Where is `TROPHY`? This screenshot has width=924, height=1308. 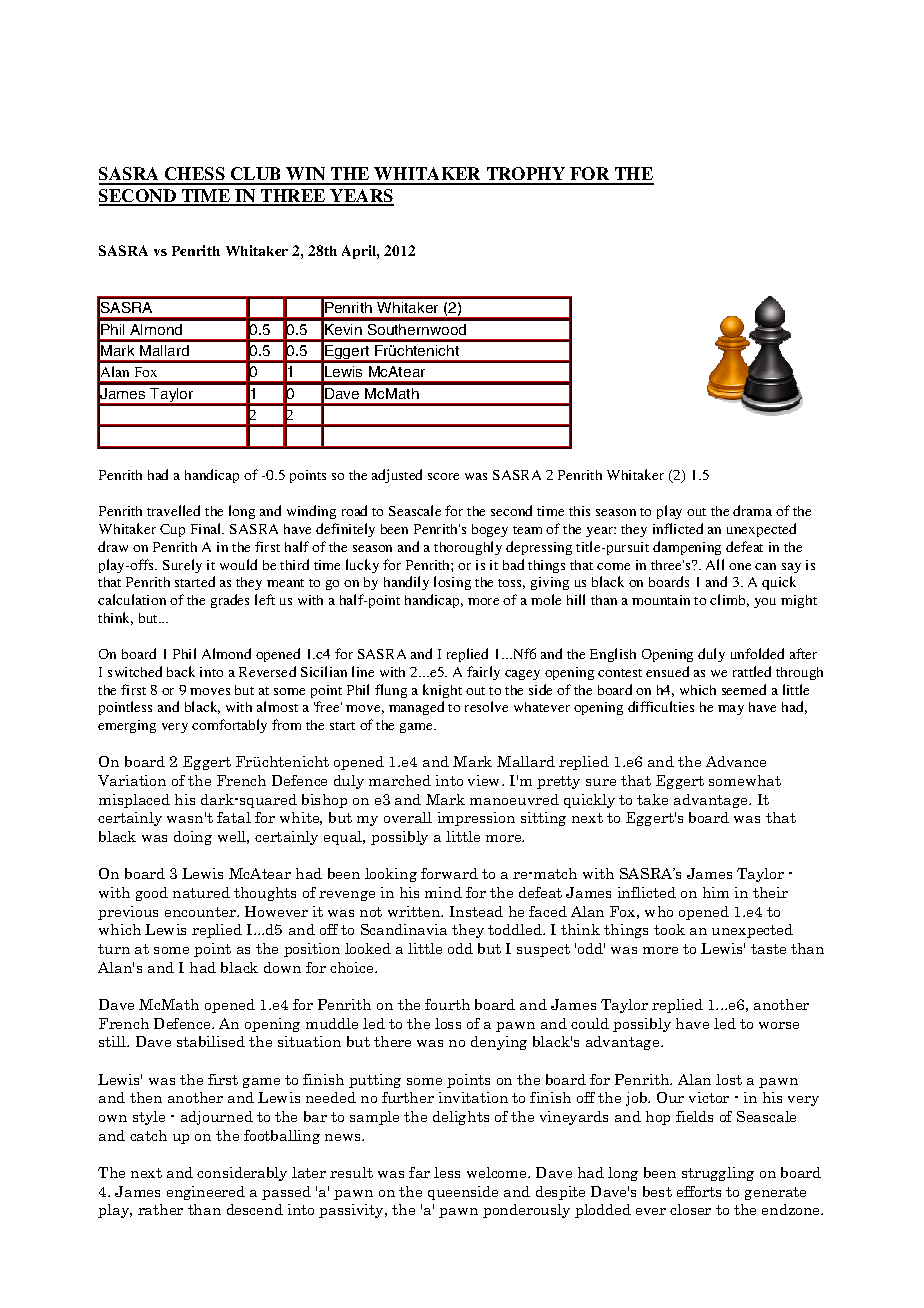 TROPHY is located at coordinates (526, 175).
